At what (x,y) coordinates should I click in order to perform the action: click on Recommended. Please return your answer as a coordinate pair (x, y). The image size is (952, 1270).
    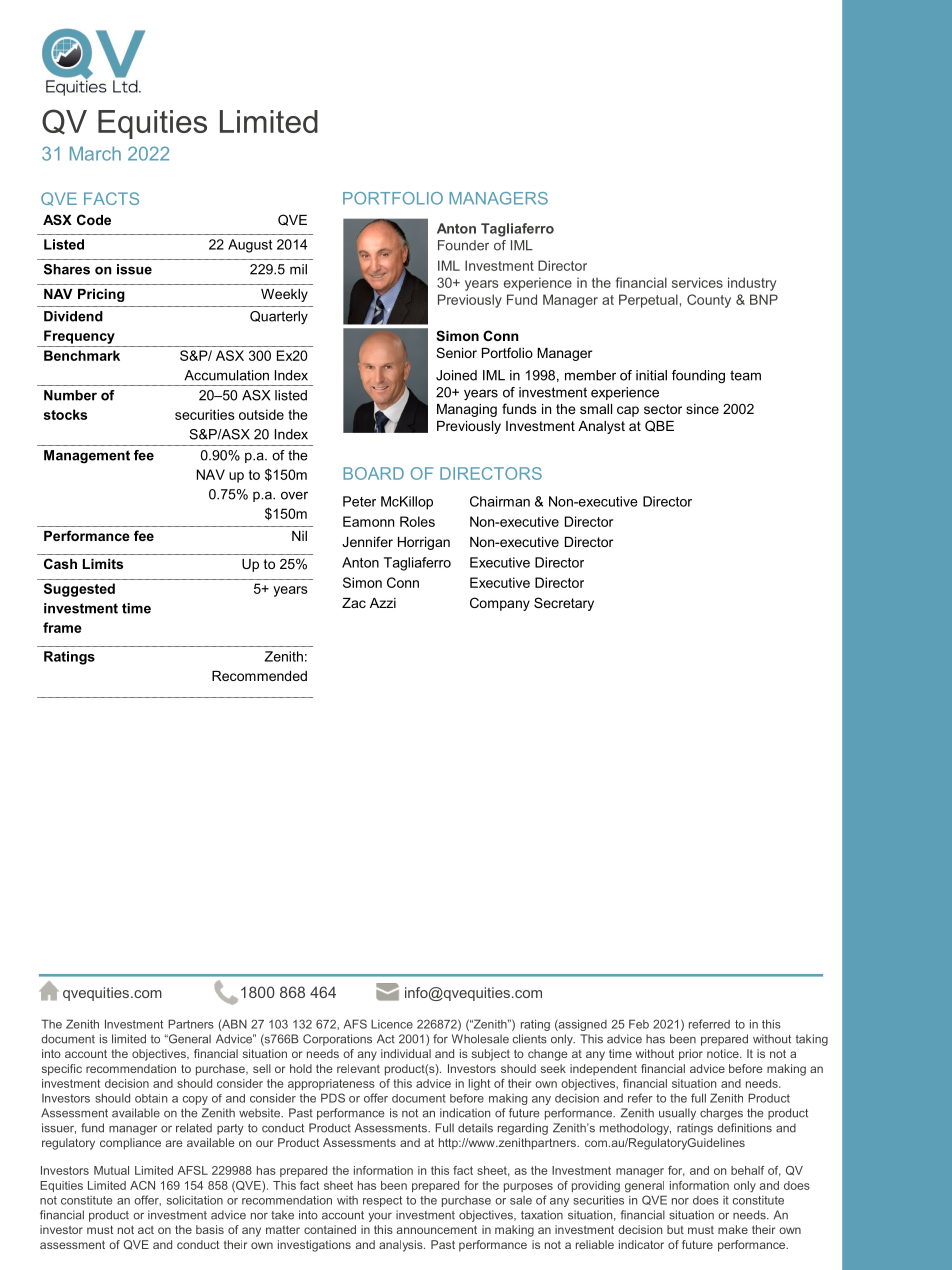
    Looking at the image, I should click on (259, 676).
